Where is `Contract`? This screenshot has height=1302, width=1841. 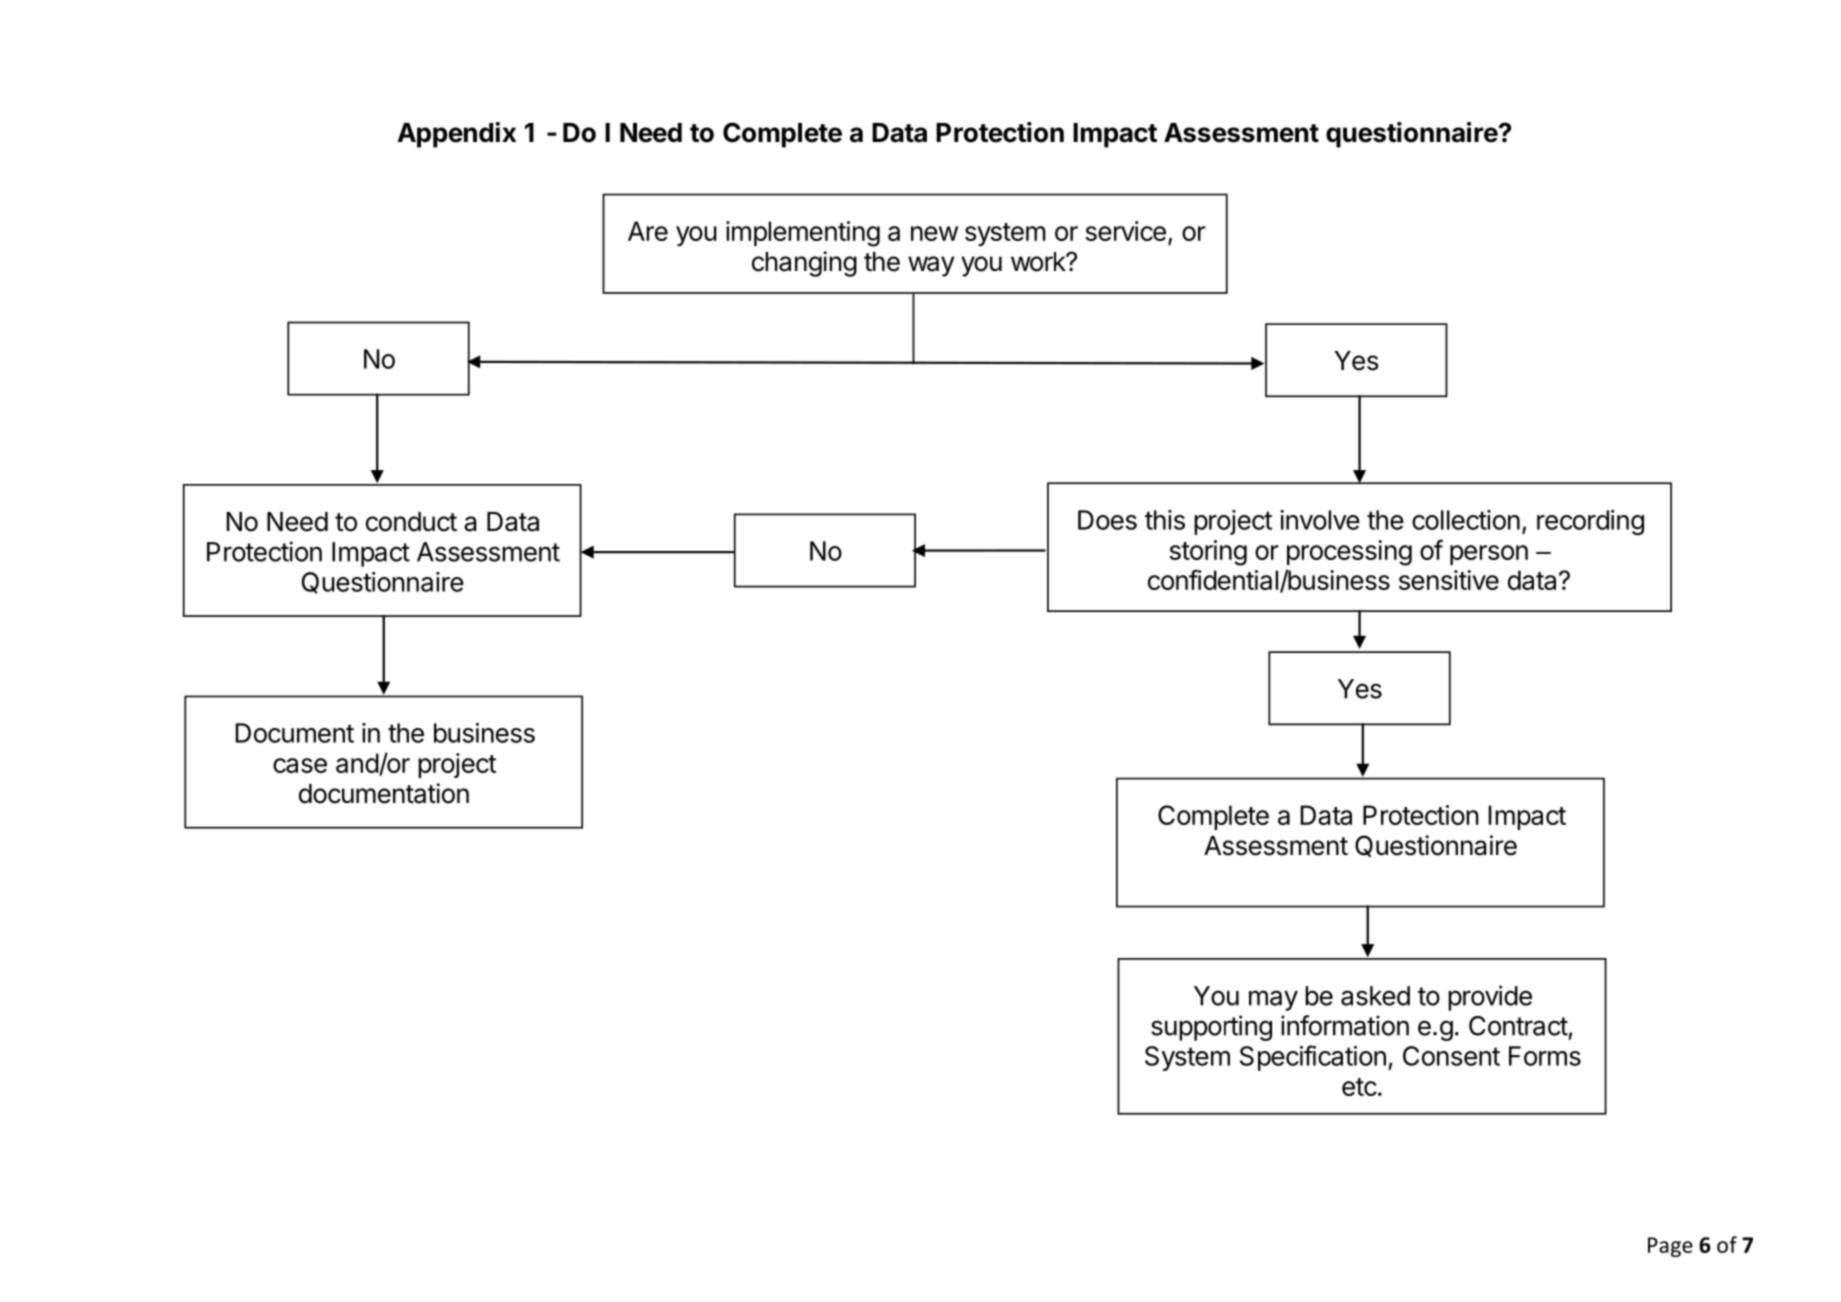
Contract is located at coordinates (1518, 1026).
